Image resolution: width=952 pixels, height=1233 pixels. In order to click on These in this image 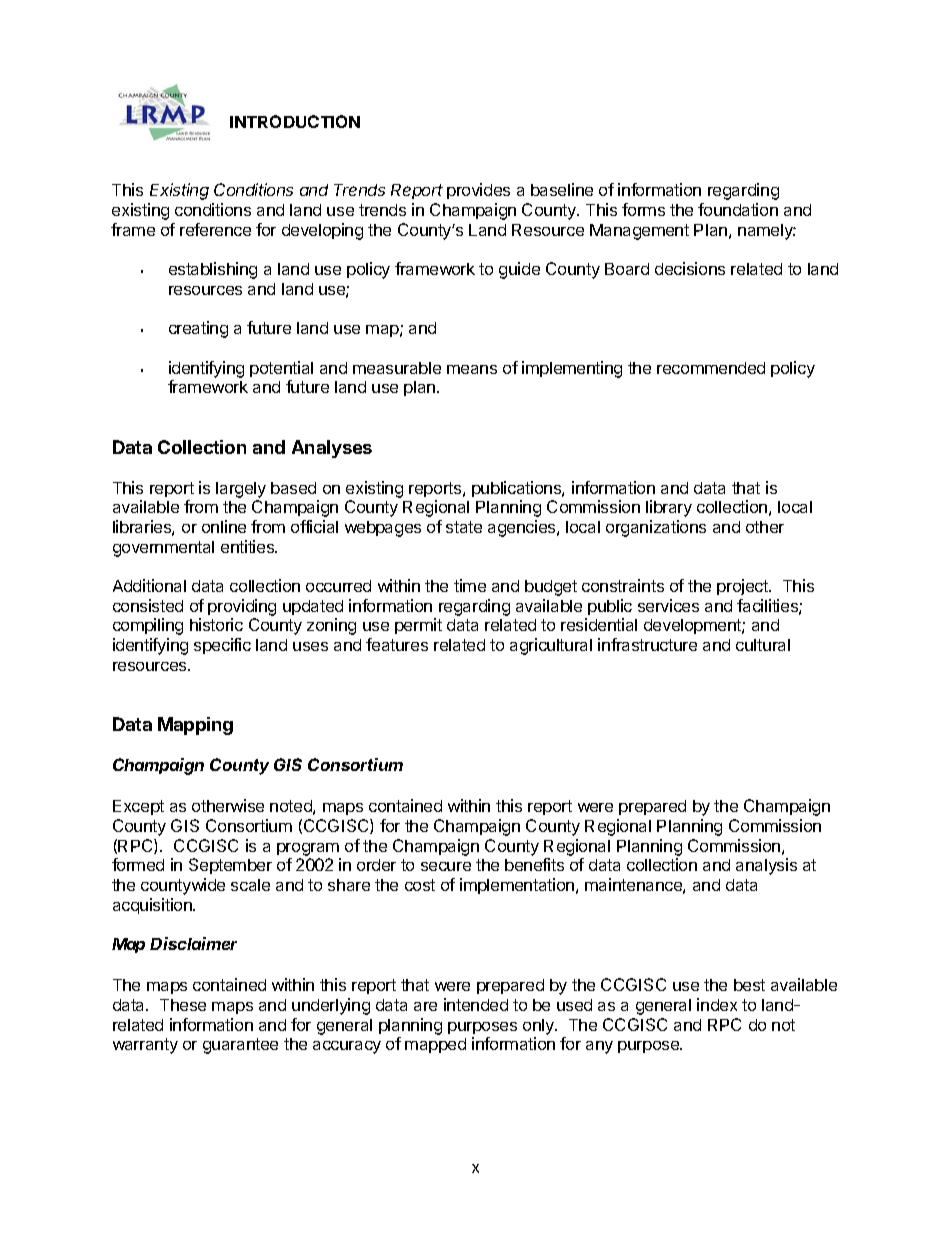, I will do `click(183, 1005)`.
